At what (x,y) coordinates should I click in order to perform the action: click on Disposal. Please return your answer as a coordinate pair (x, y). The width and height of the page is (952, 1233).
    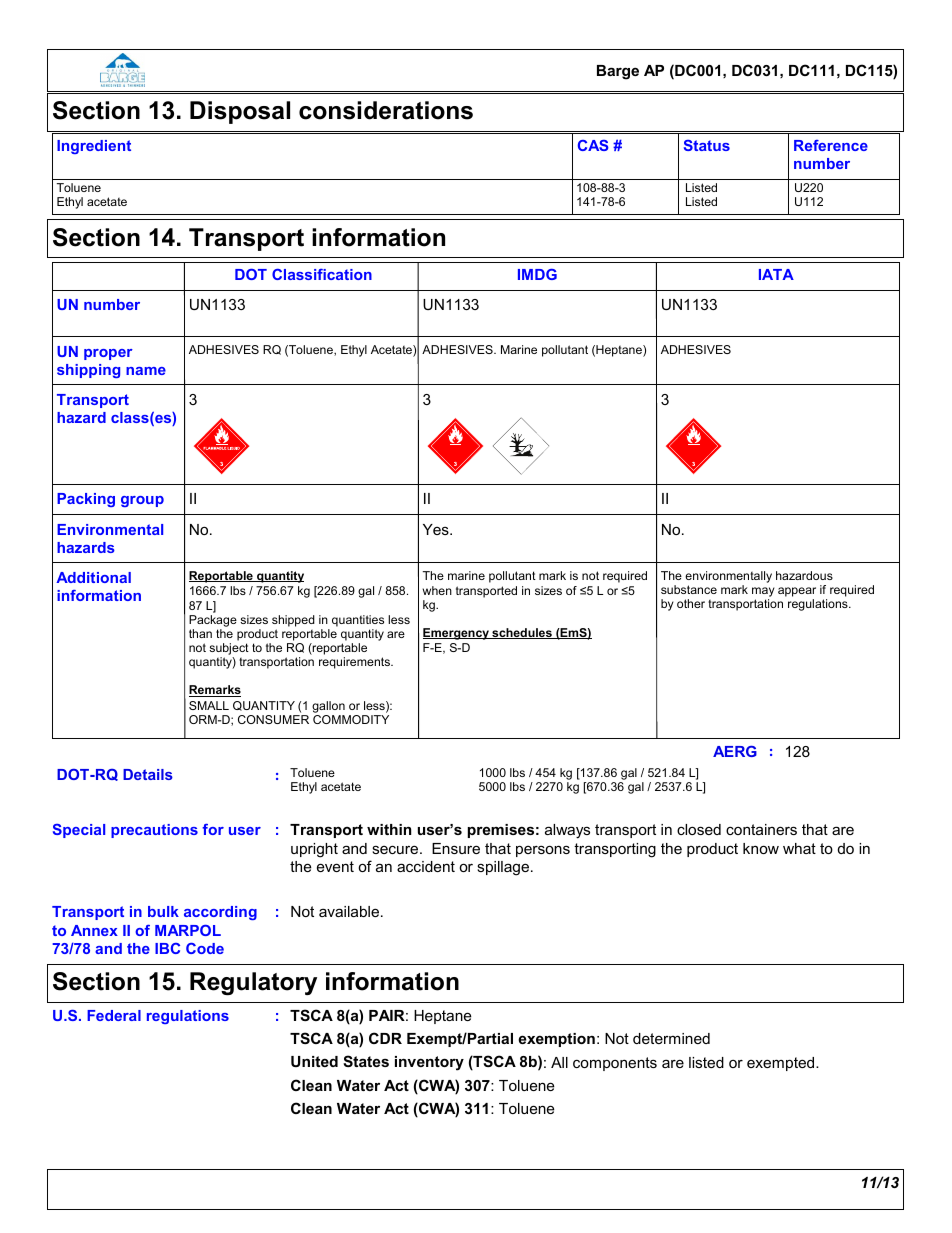
    Looking at the image, I should click on (240, 112).
